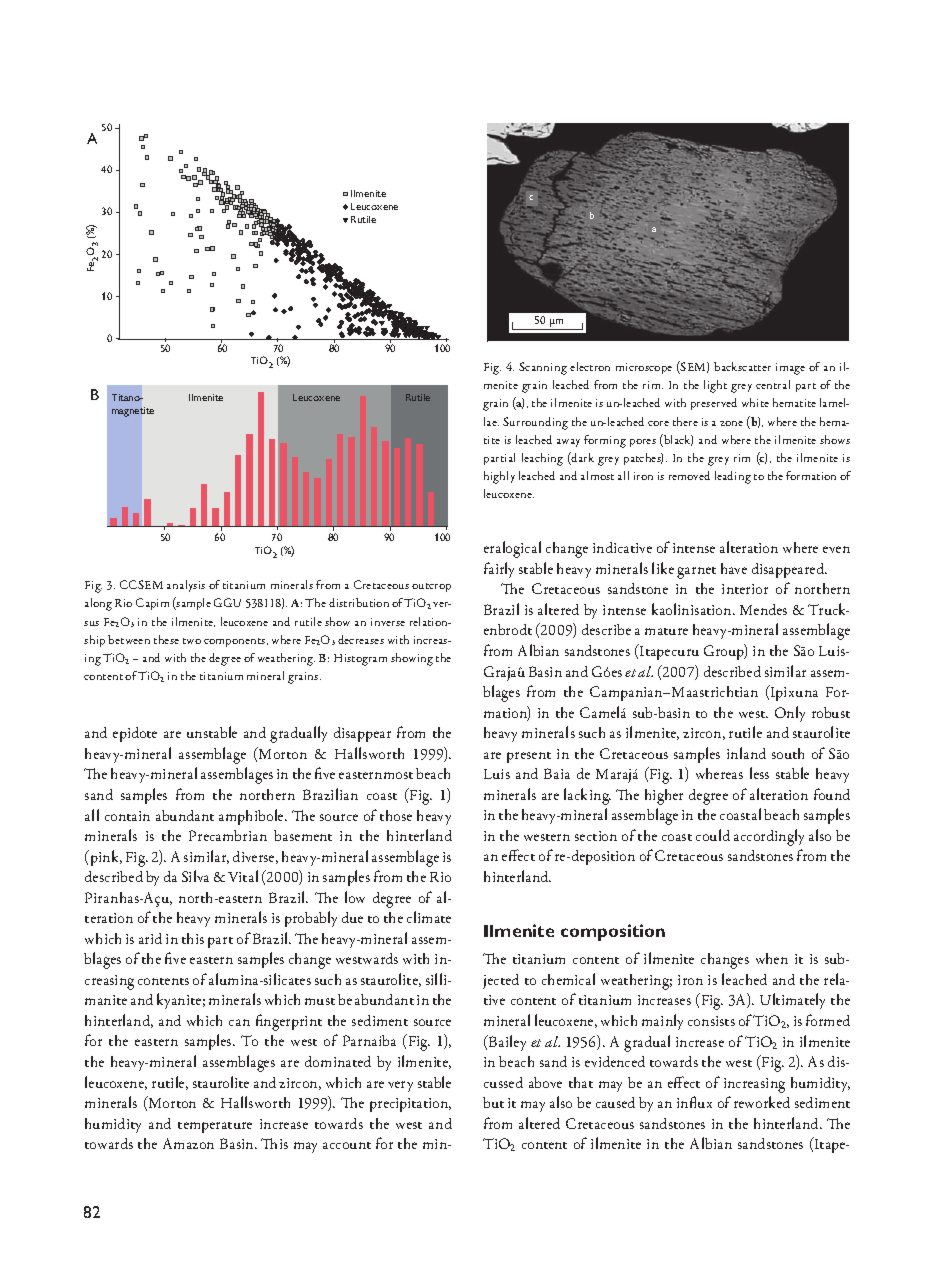 This document has height=1288, width=940. What do you see at coordinates (193, 938) in the document?
I see `this` at bounding box center [193, 938].
